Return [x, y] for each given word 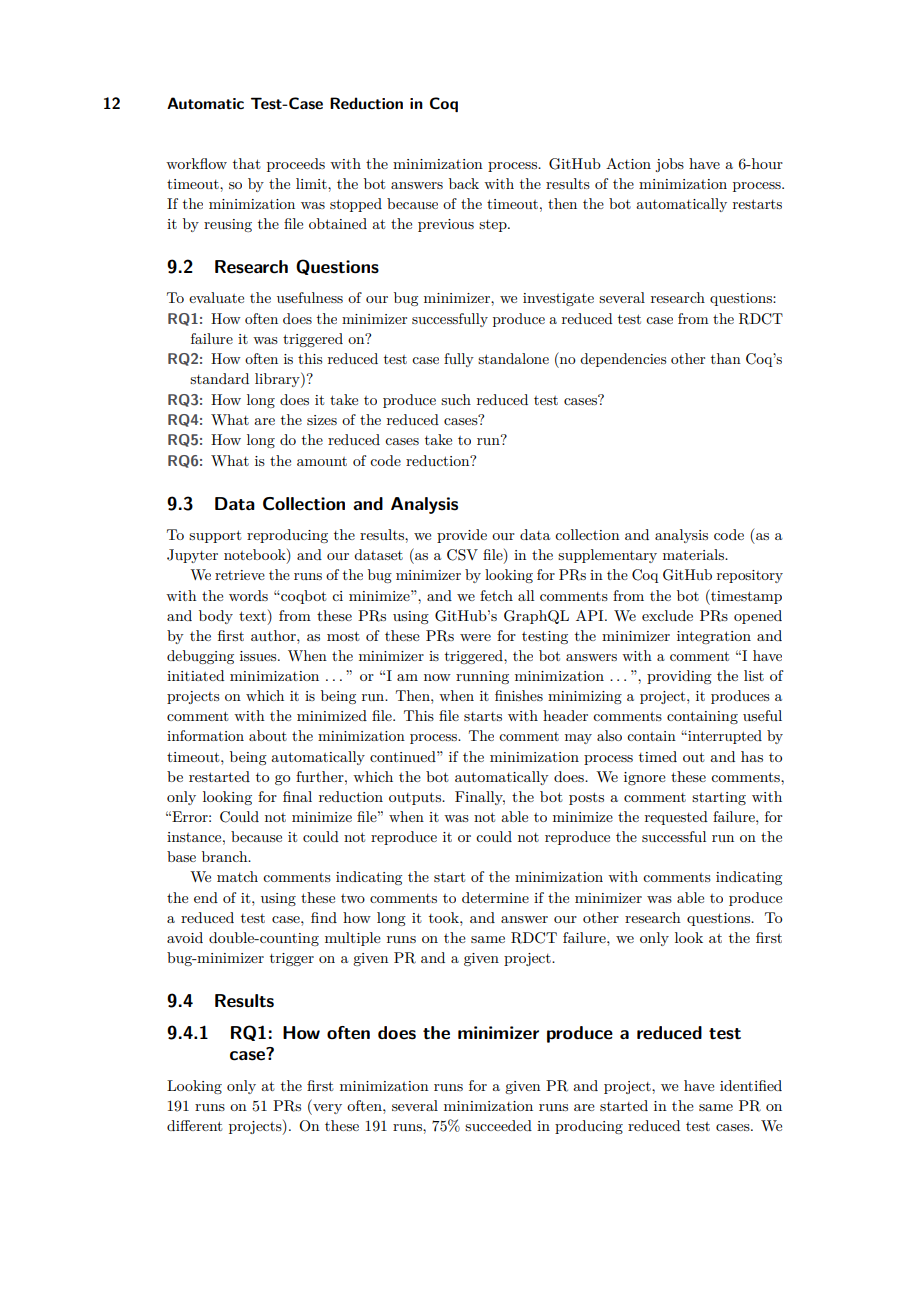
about [268, 735]
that [247, 163]
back [464, 183]
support [215, 536]
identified [751, 1085]
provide [462, 536]
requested [676, 818]
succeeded [498, 1125]
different [194, 1125]
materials [694, 554]
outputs [416, 798]
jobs [669, 165]
